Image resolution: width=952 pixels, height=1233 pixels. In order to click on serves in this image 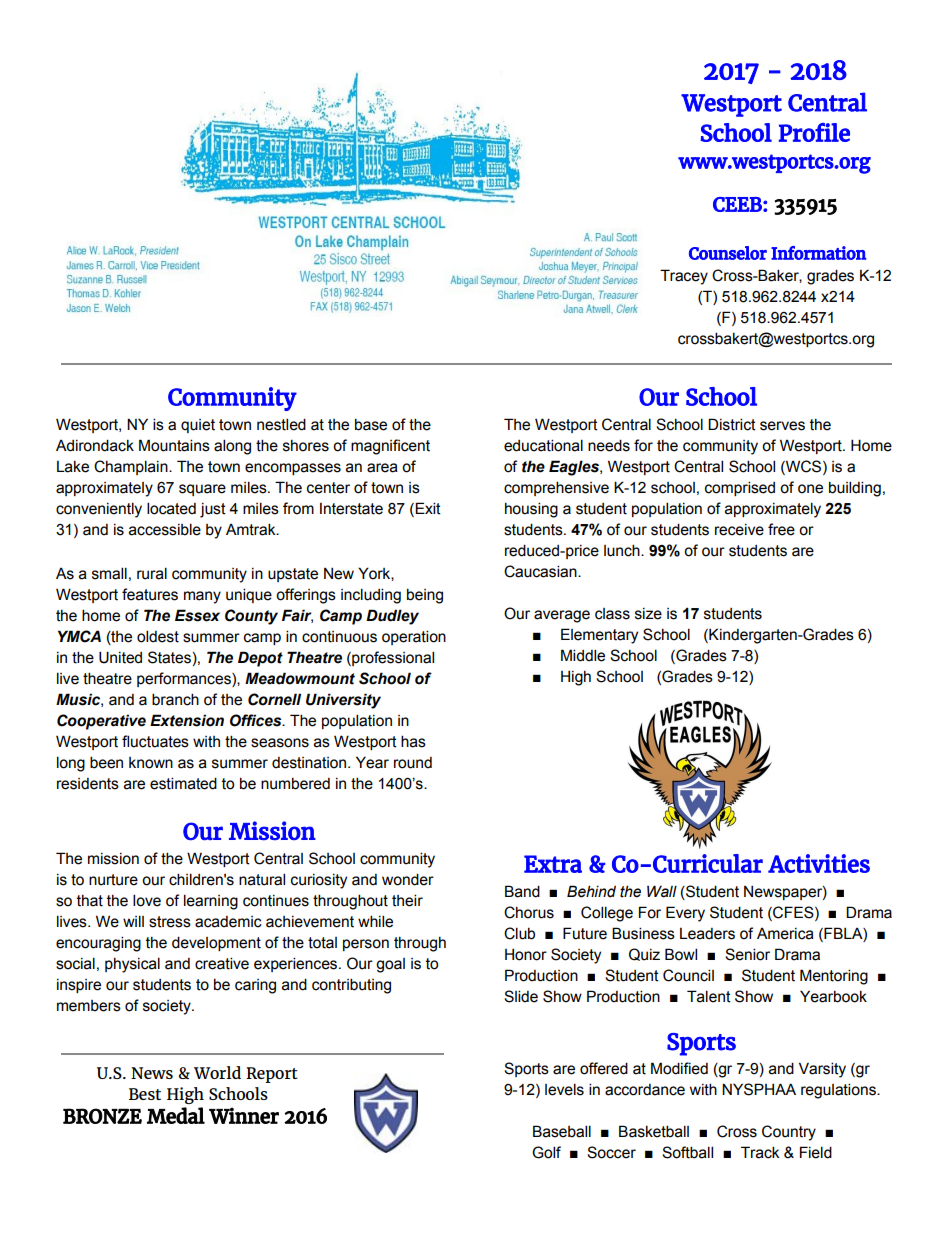, I will do `click(782, 426)`.
